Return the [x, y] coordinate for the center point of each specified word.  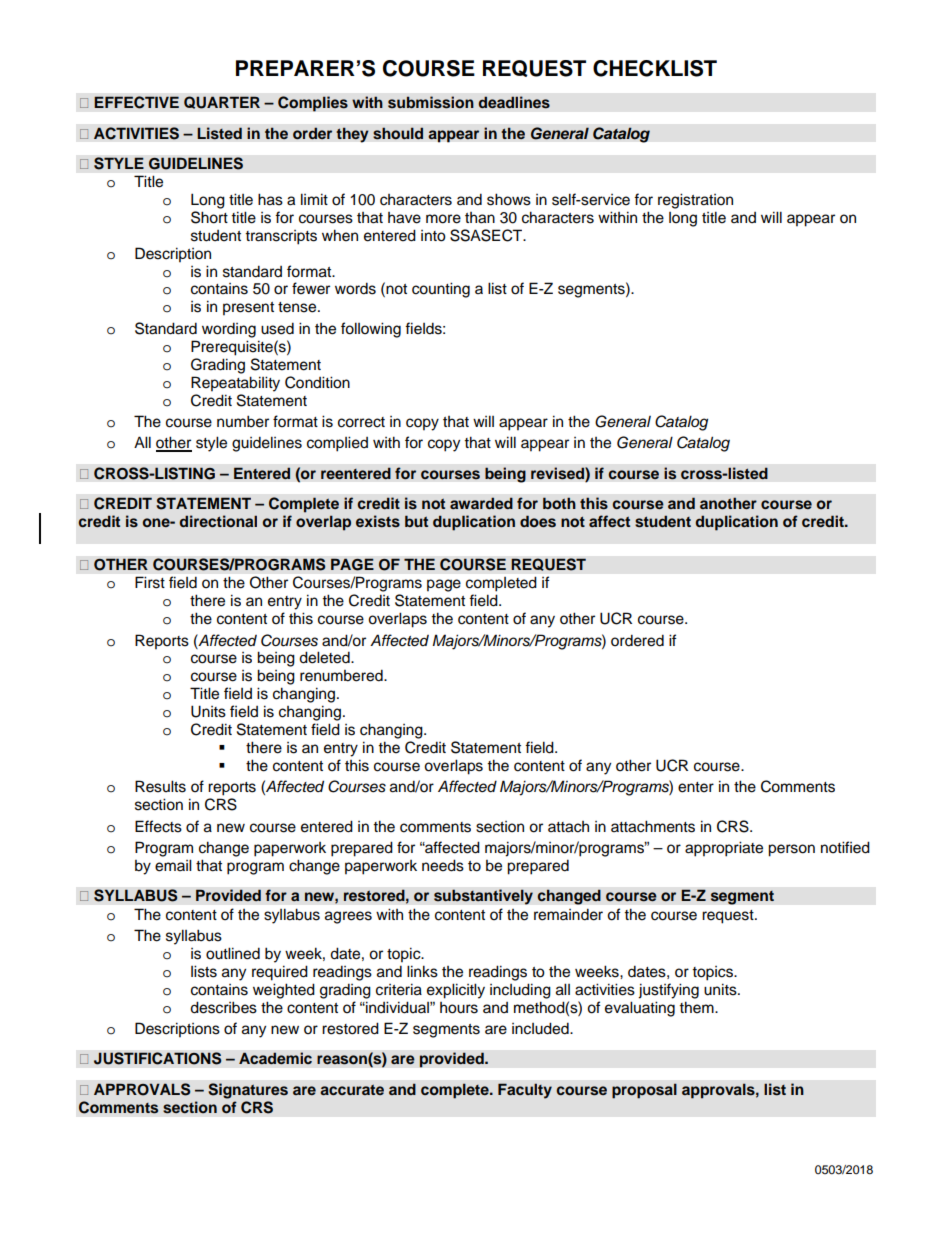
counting [441, 290]
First [150, 582]
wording [229, 330]
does [538, 521]
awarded [481, 503]
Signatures [248, 1091]
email [173, 865]
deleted [325, 657]
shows [509, 199]
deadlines [514, 102]
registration [695, 201]
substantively [483, 897]
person [791, 850]
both [559, 503]
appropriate [724, 849]
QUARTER [222, 102]
